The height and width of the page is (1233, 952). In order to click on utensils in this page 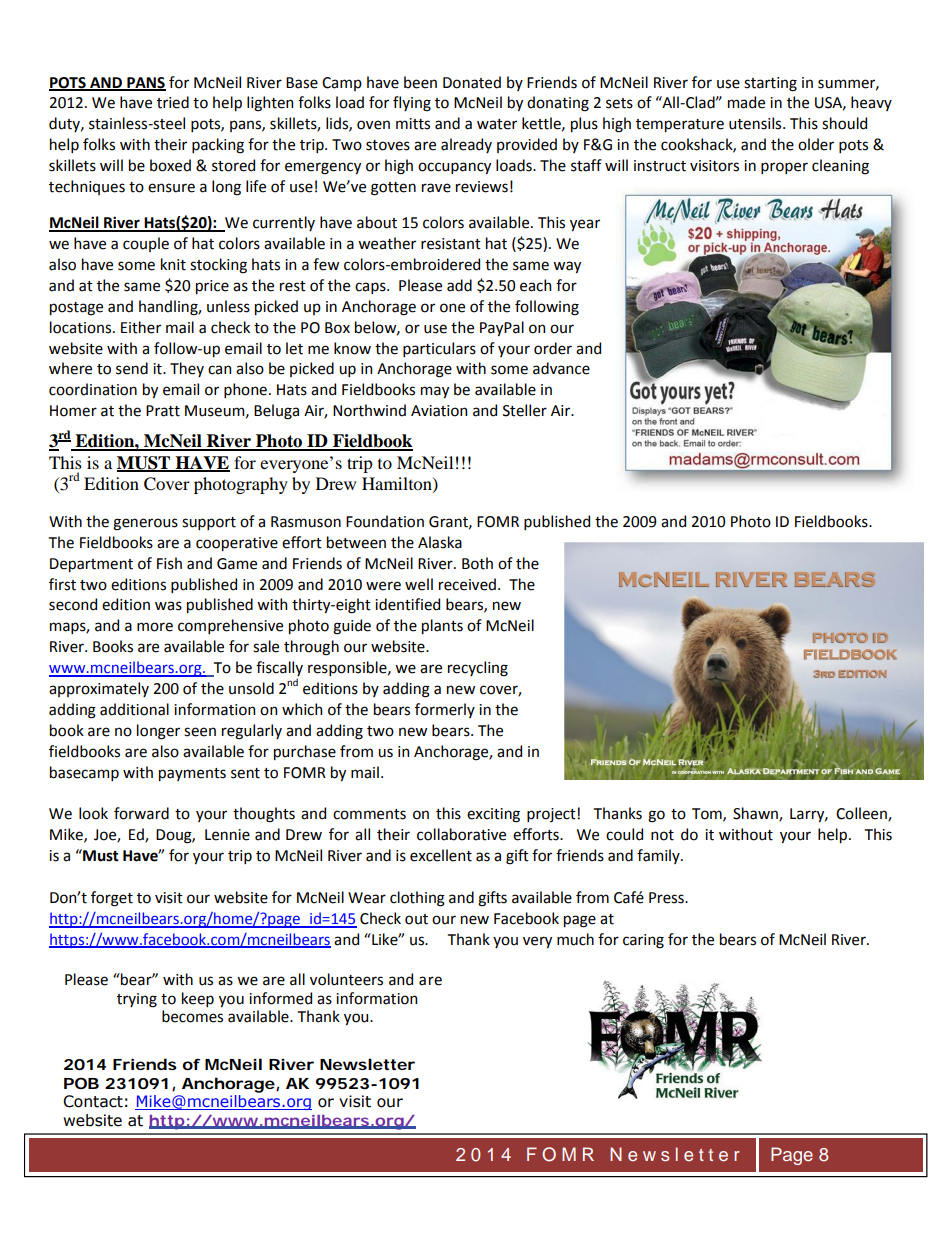, I will do `click(756, 123)`.
